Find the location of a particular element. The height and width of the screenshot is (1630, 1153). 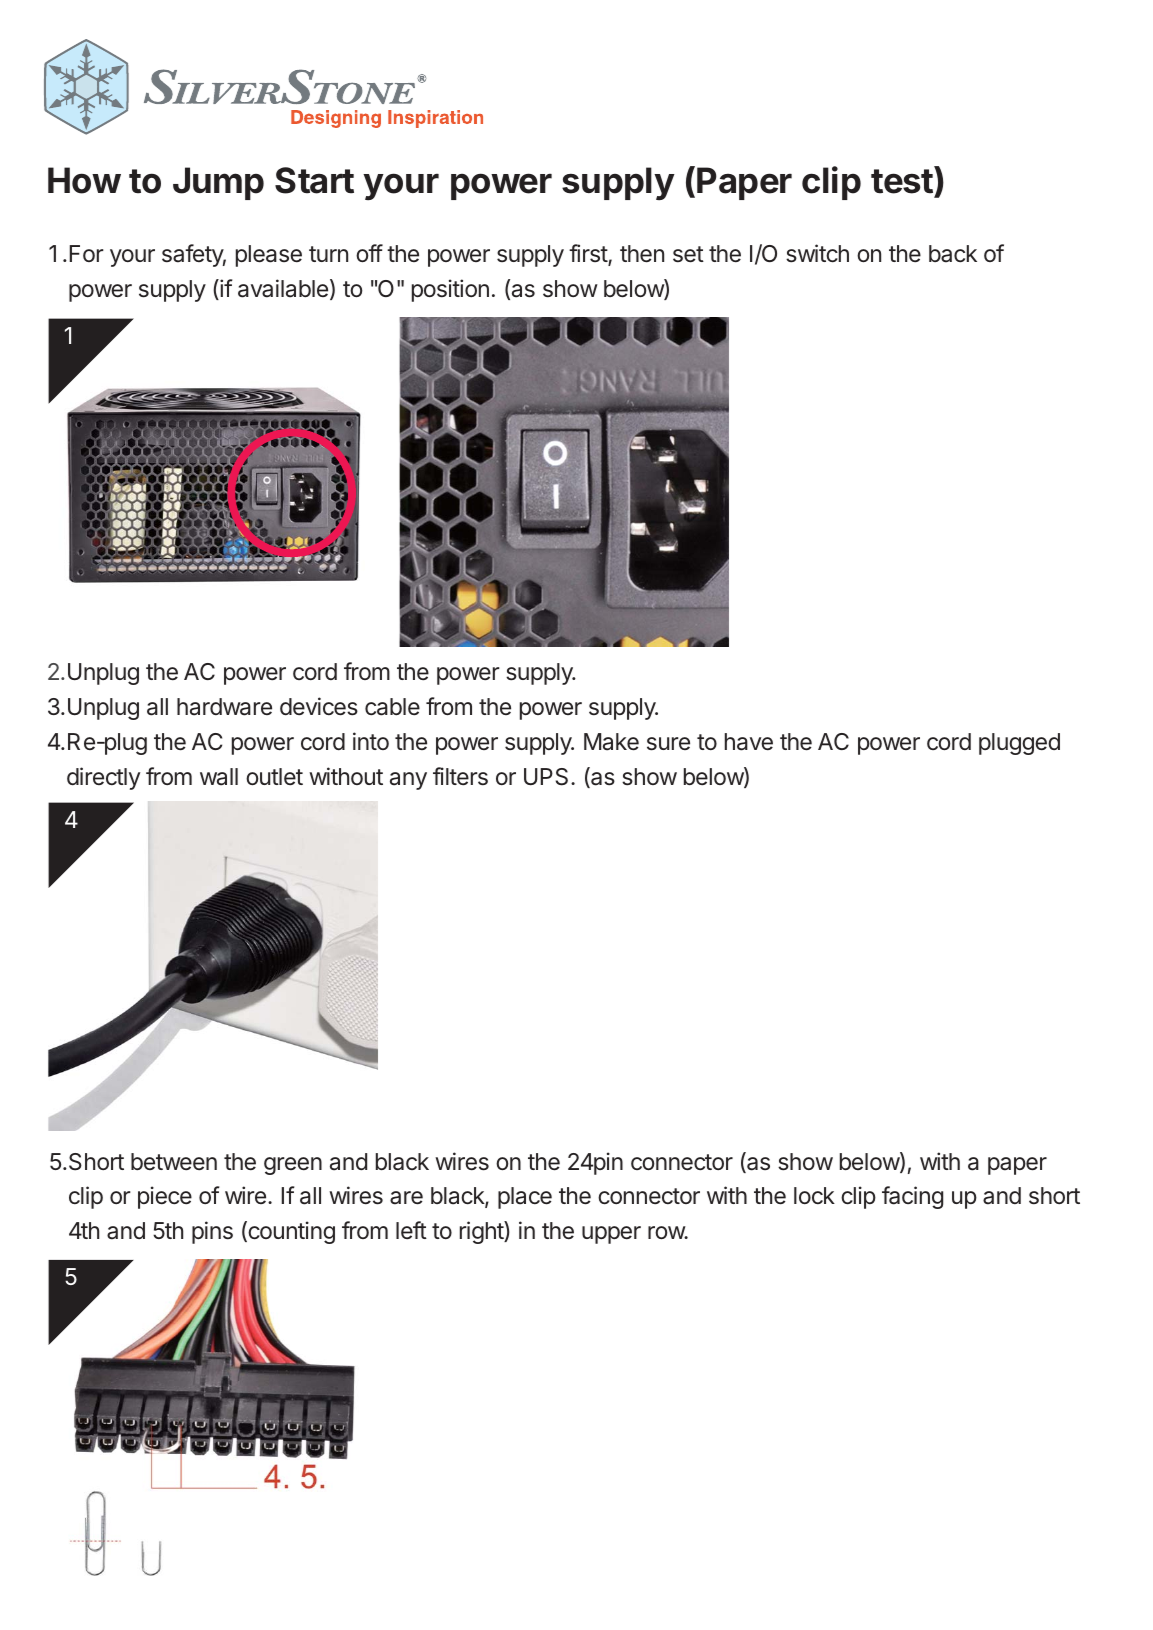

test is located at coordinates (903, 180).
